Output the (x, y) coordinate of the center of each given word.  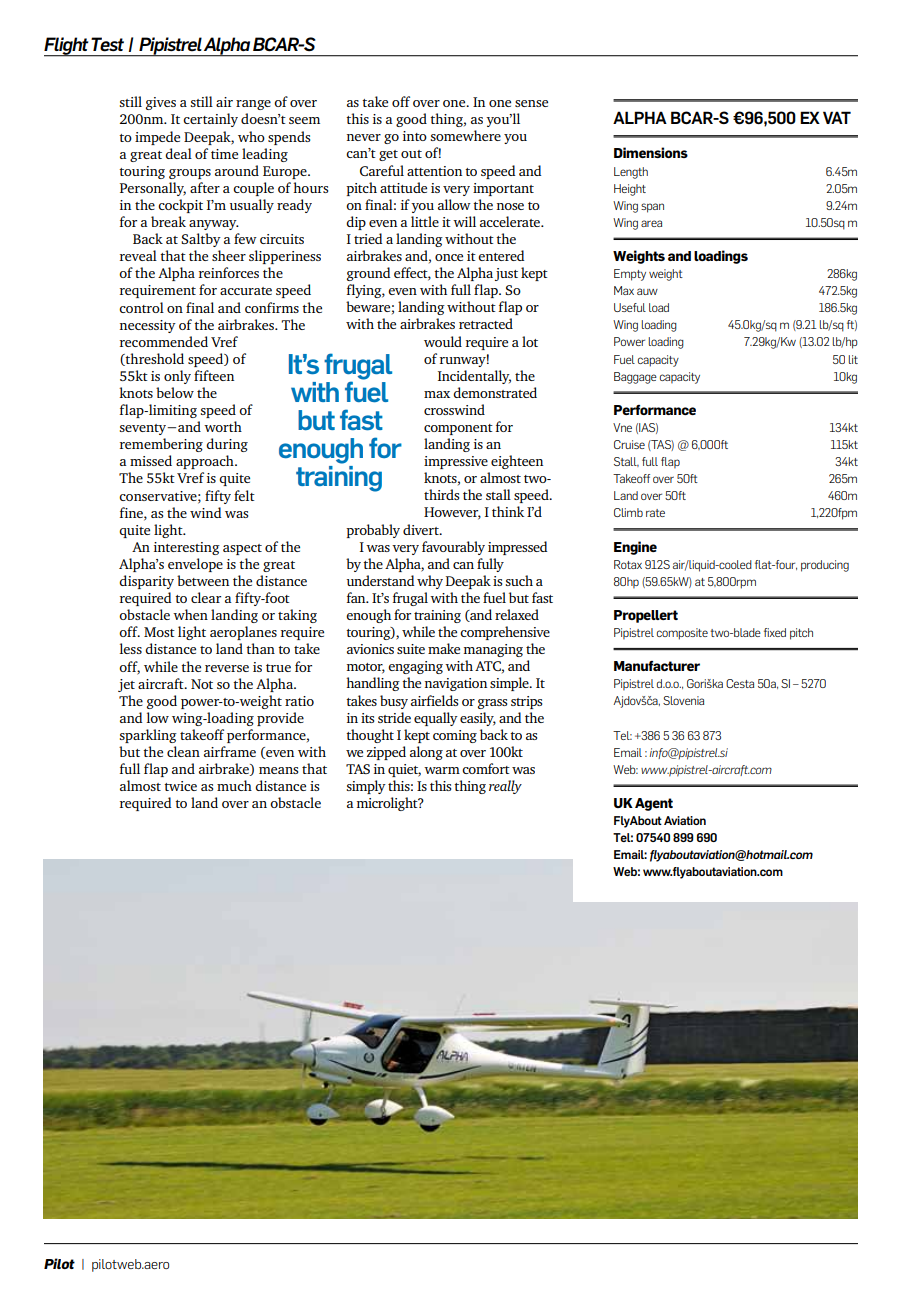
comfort (486, 768)
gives (161, 103)
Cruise (629, 444)
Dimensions (651, 152)
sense (531, 103)
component (458, 429)
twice (180, 786)
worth (223, 426)
